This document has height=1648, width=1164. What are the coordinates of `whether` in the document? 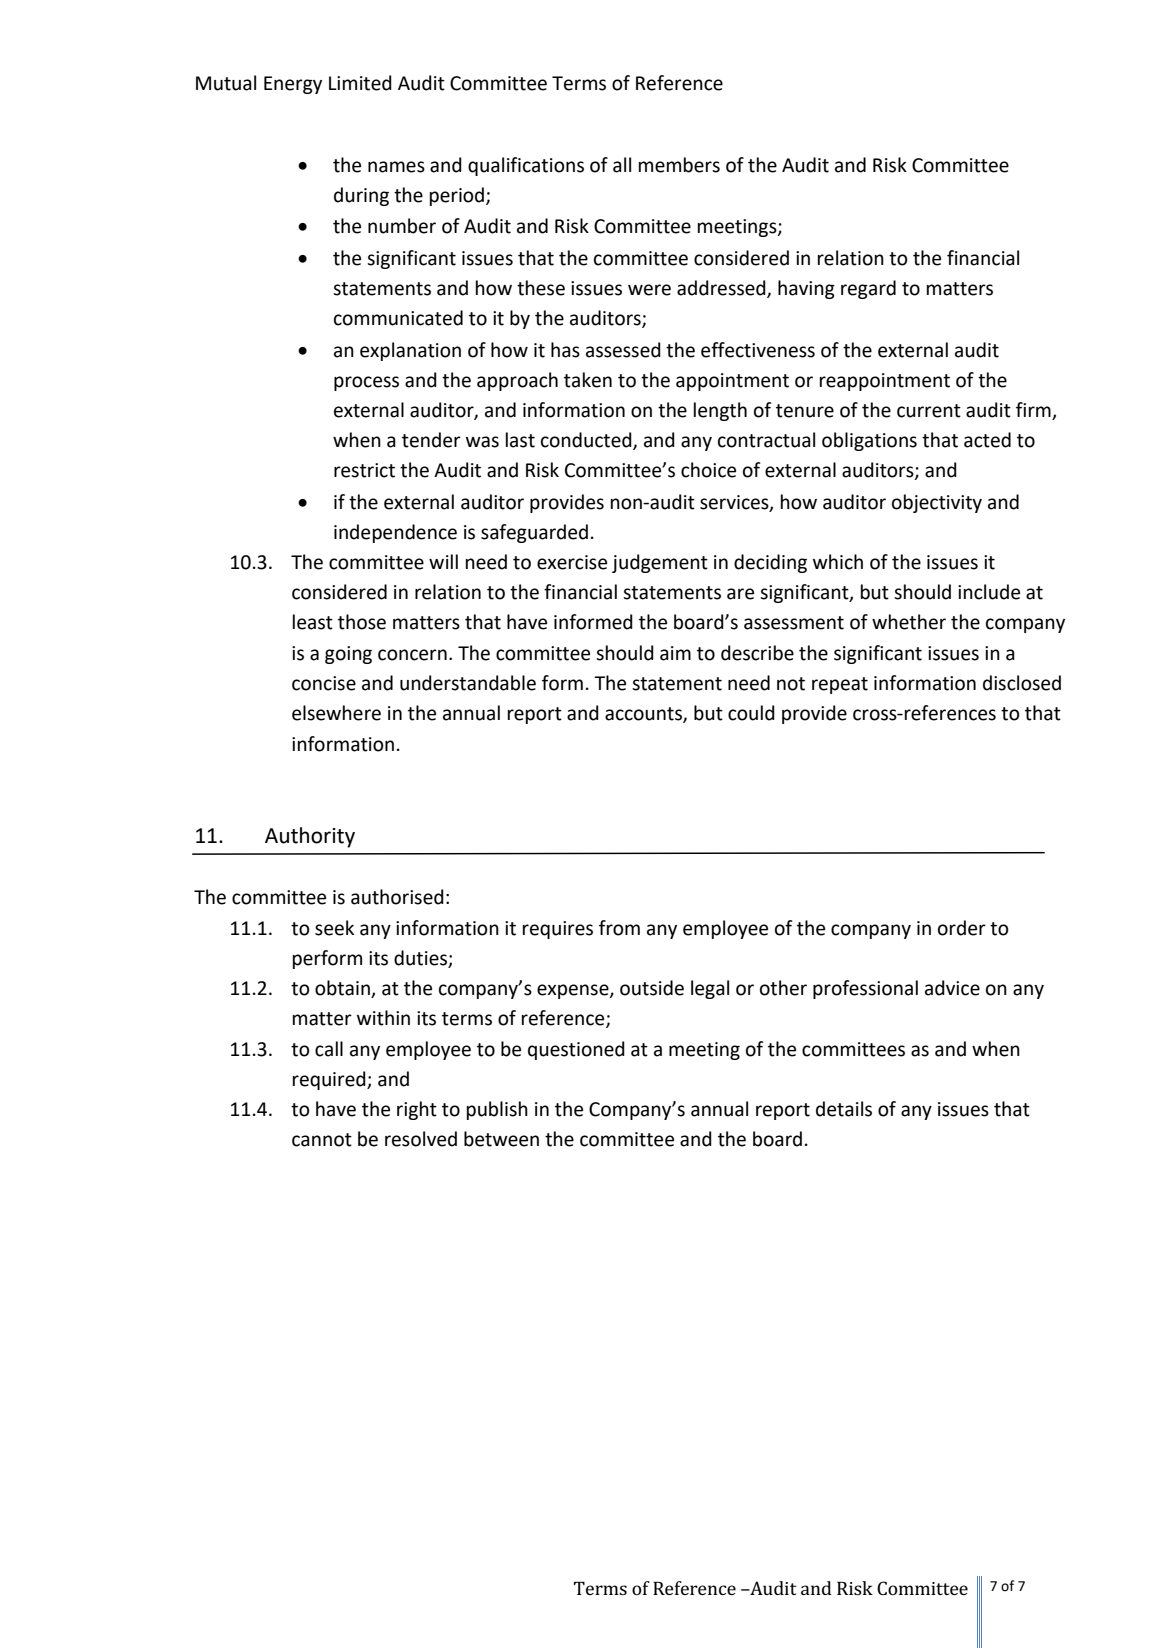 It's located at (909, 622).
